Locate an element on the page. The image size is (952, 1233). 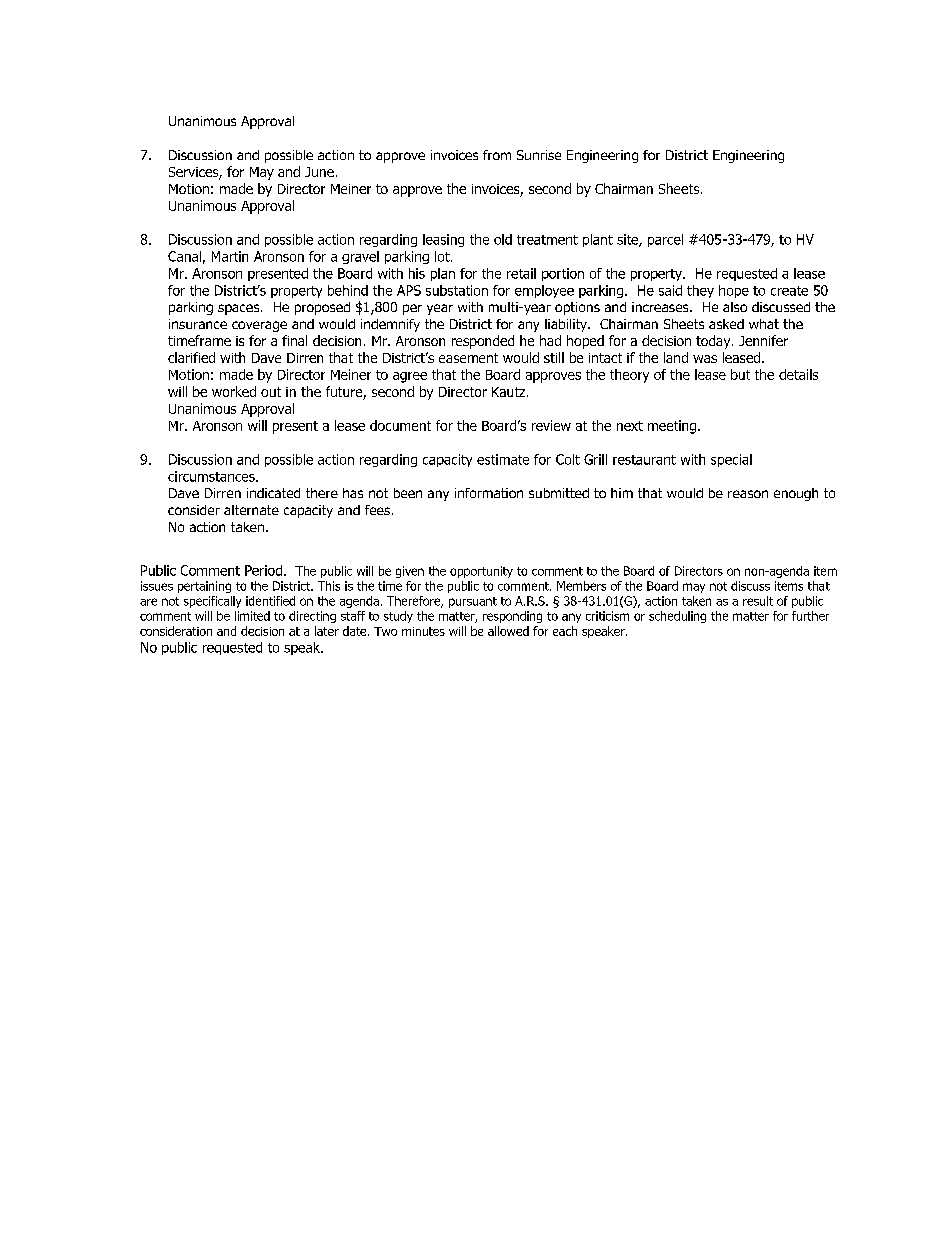
special is located at coordinates (731, 460).
